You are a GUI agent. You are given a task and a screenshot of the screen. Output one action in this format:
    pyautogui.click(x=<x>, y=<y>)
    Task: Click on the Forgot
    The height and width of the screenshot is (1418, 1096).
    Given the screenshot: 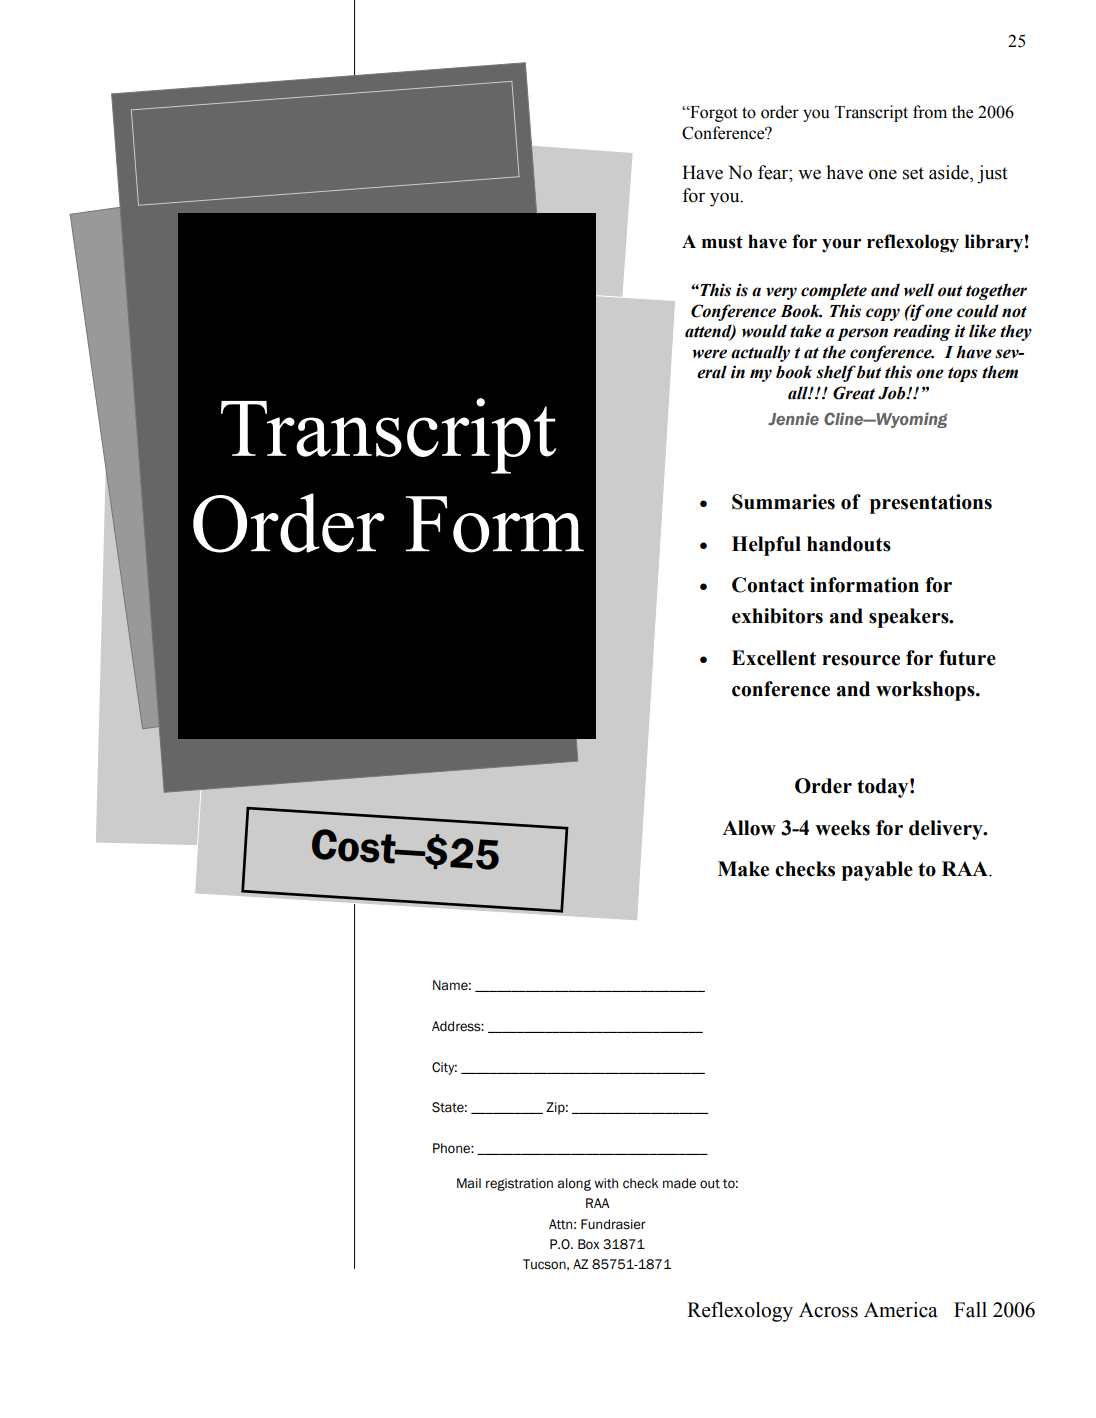 What is the action you would take?
    pyautogui.click(x=713, y=114)
